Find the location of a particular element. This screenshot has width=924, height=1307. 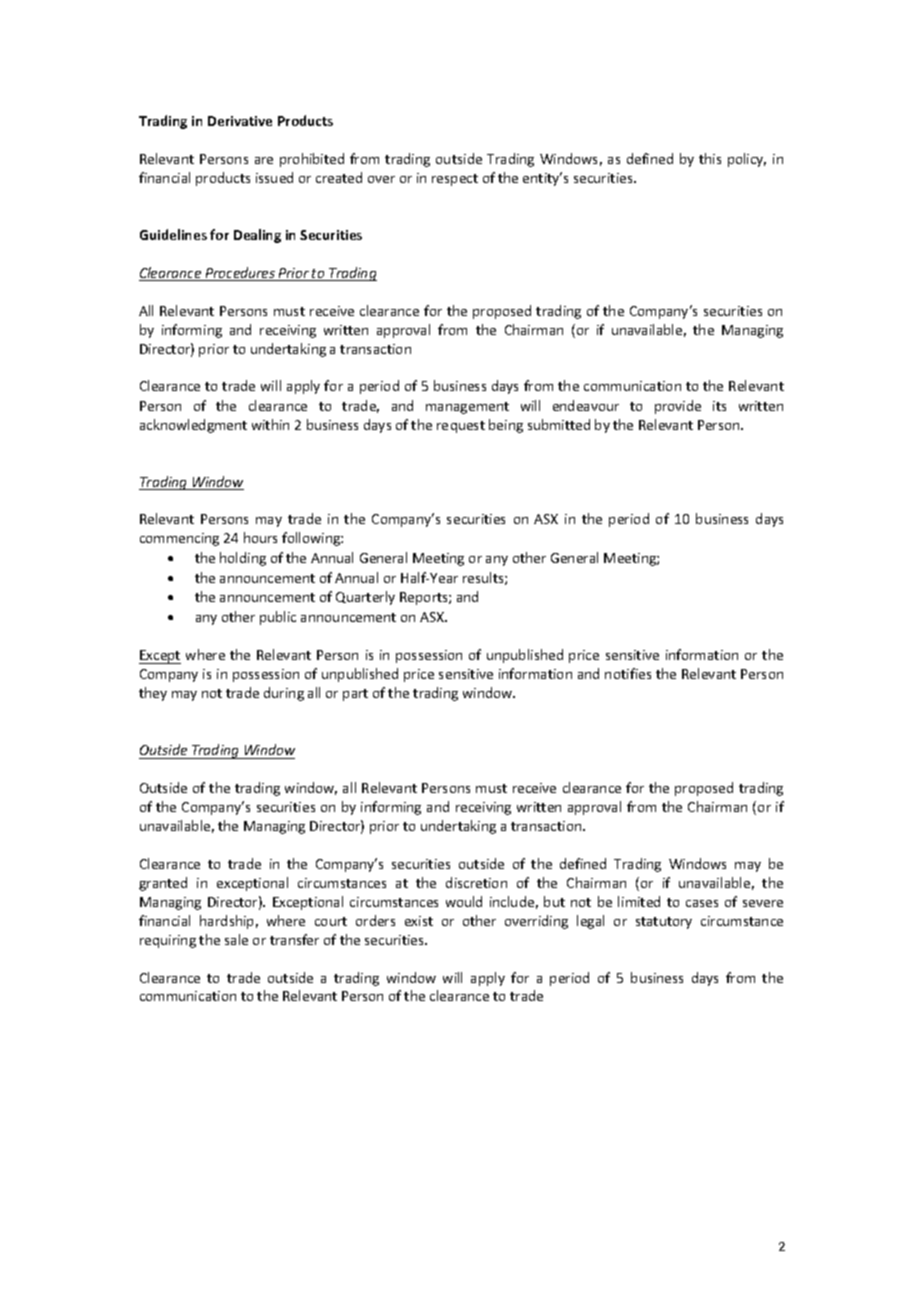

respect is located at coordinates (455, 180).
